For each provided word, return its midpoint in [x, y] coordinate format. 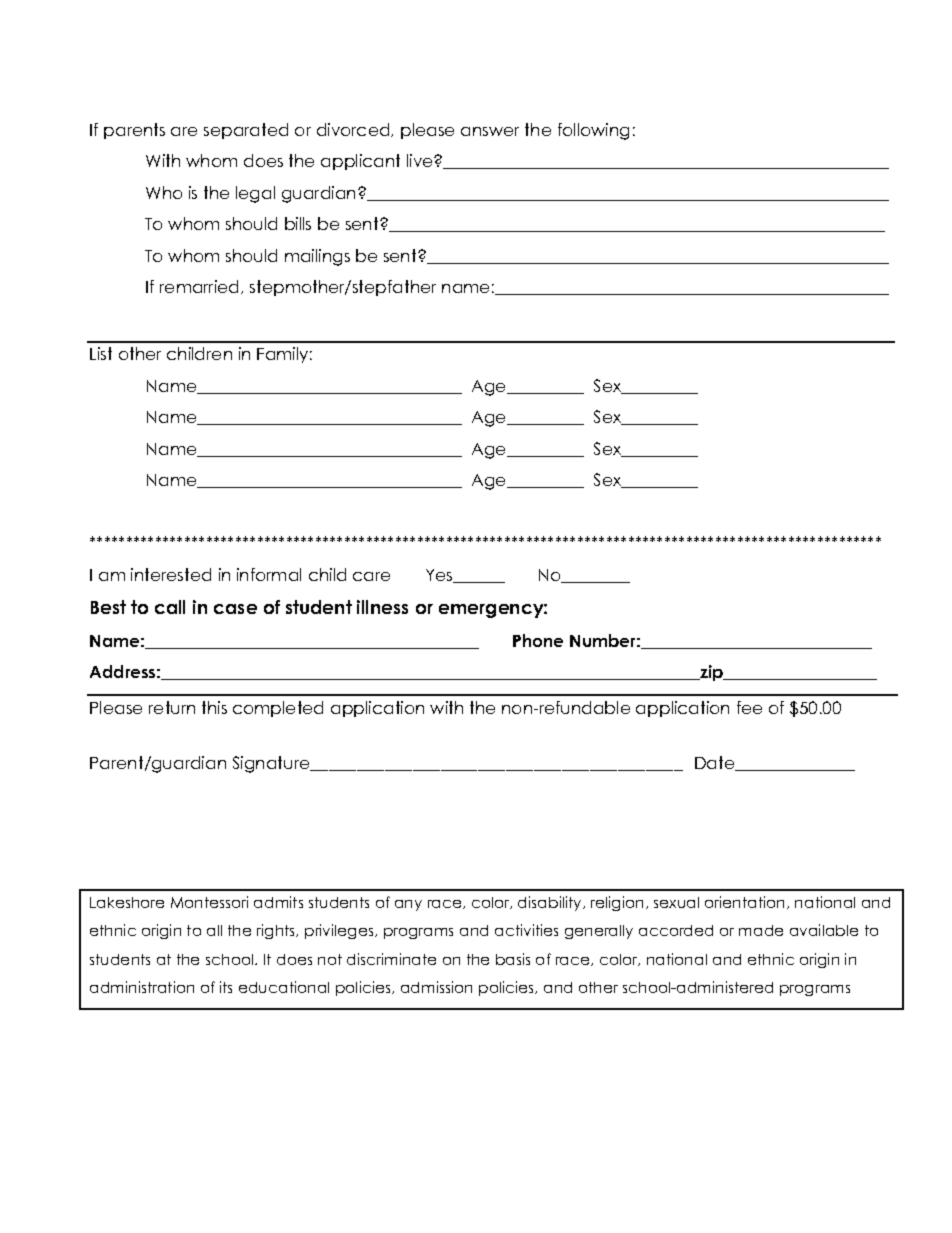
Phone [538, 640]
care [371, 576]
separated [246, 131]
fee [749, 707]
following [593, 131]
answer [490, 131]
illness [382, 607]
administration [142, 987]
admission [436, 987]
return [172, 707]
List [101, 353]
